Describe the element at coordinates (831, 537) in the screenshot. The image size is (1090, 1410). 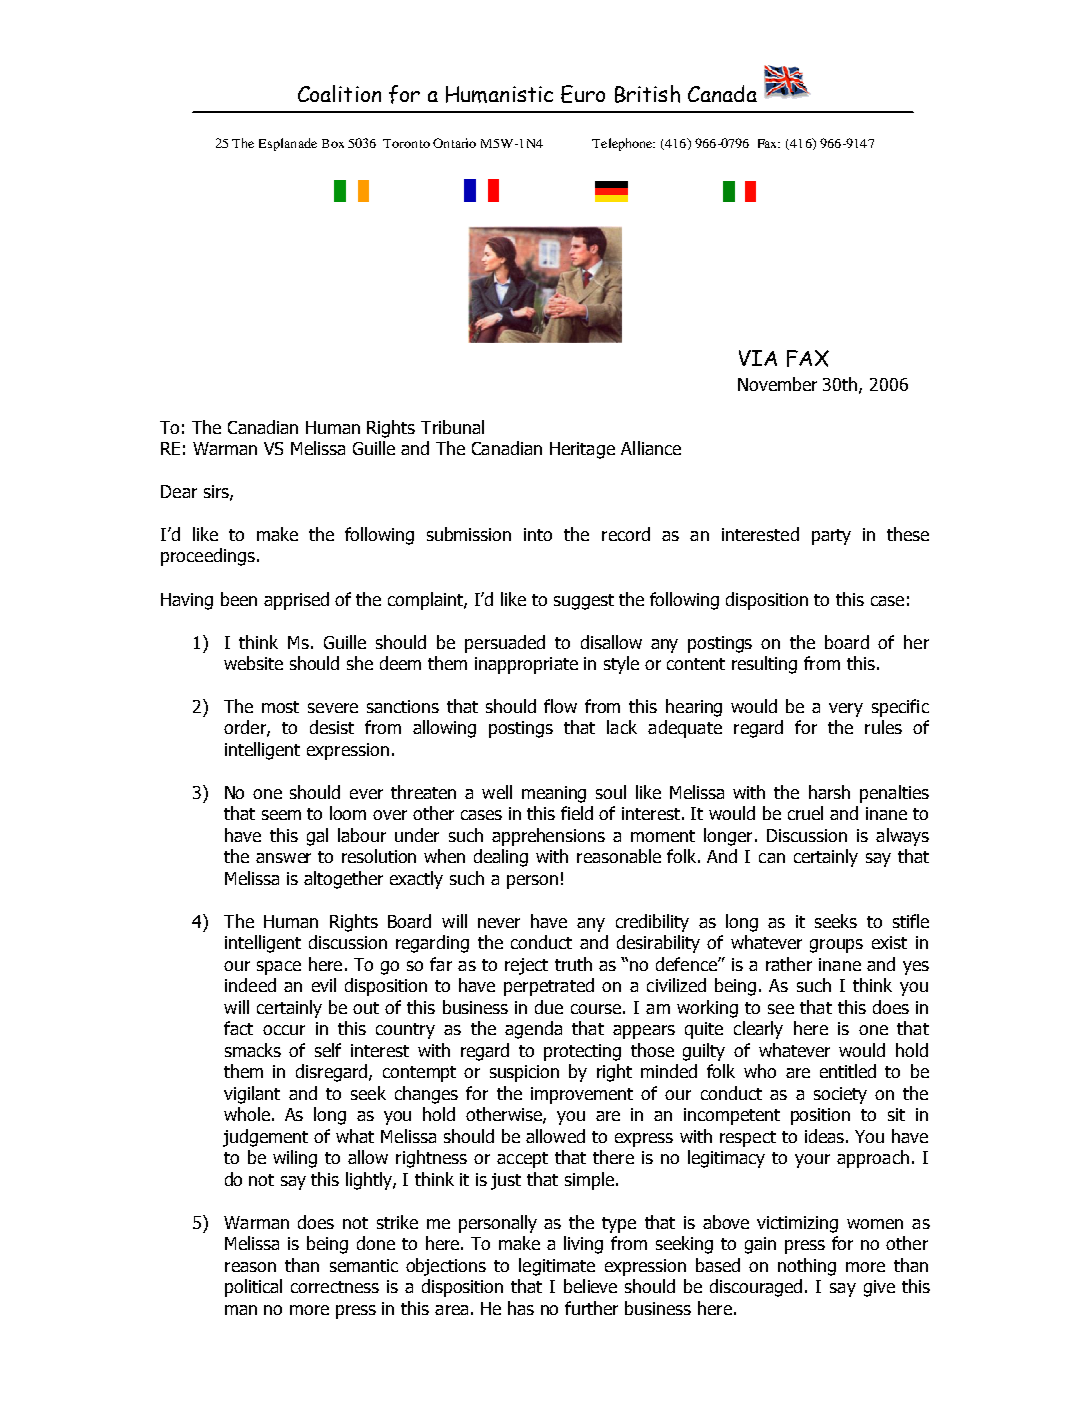
I see `party` at that location.
